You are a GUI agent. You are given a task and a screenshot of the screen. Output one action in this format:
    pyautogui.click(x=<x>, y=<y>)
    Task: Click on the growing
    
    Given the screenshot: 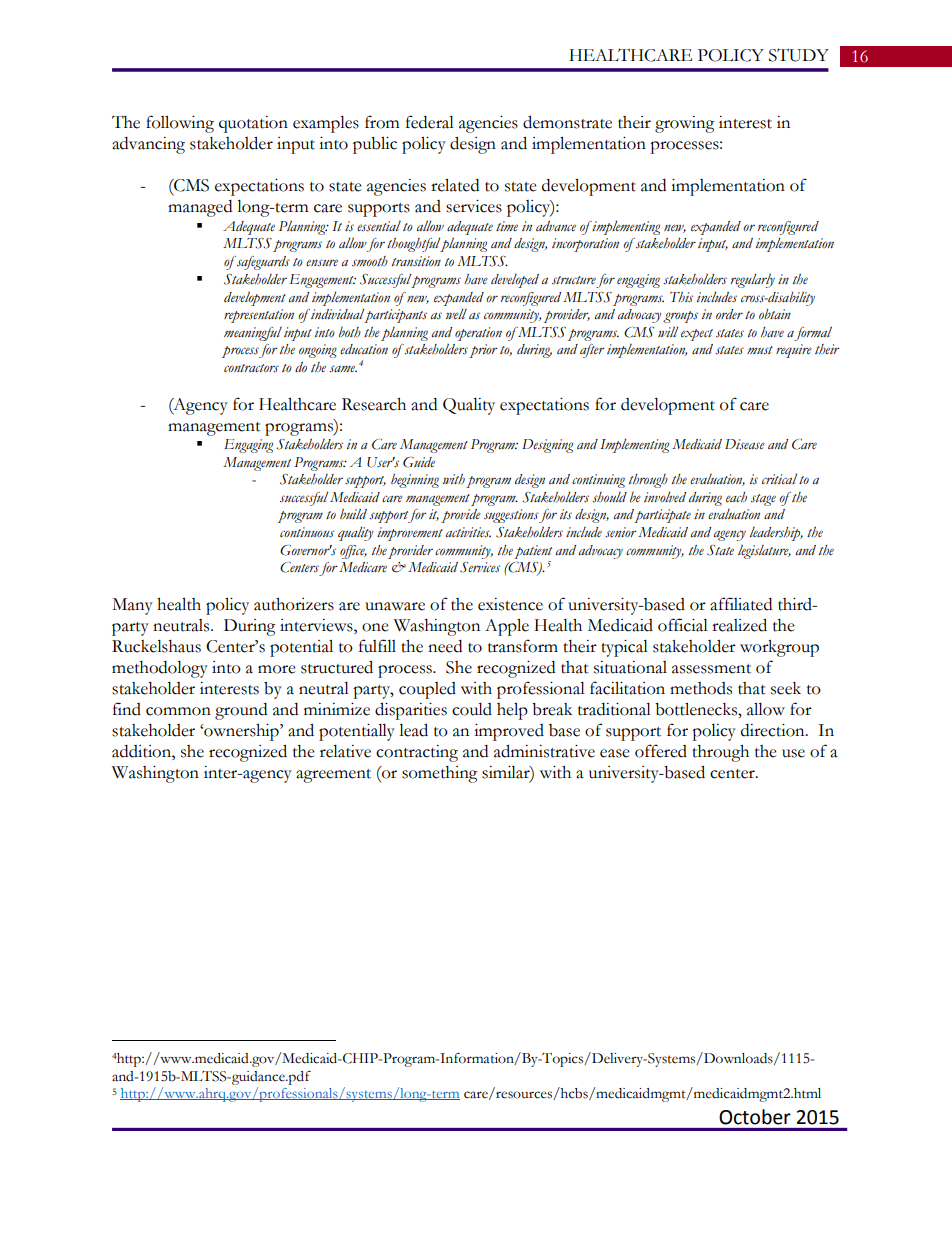 What is the action you would take?
    pyautogui.click(x=685, y=124)
